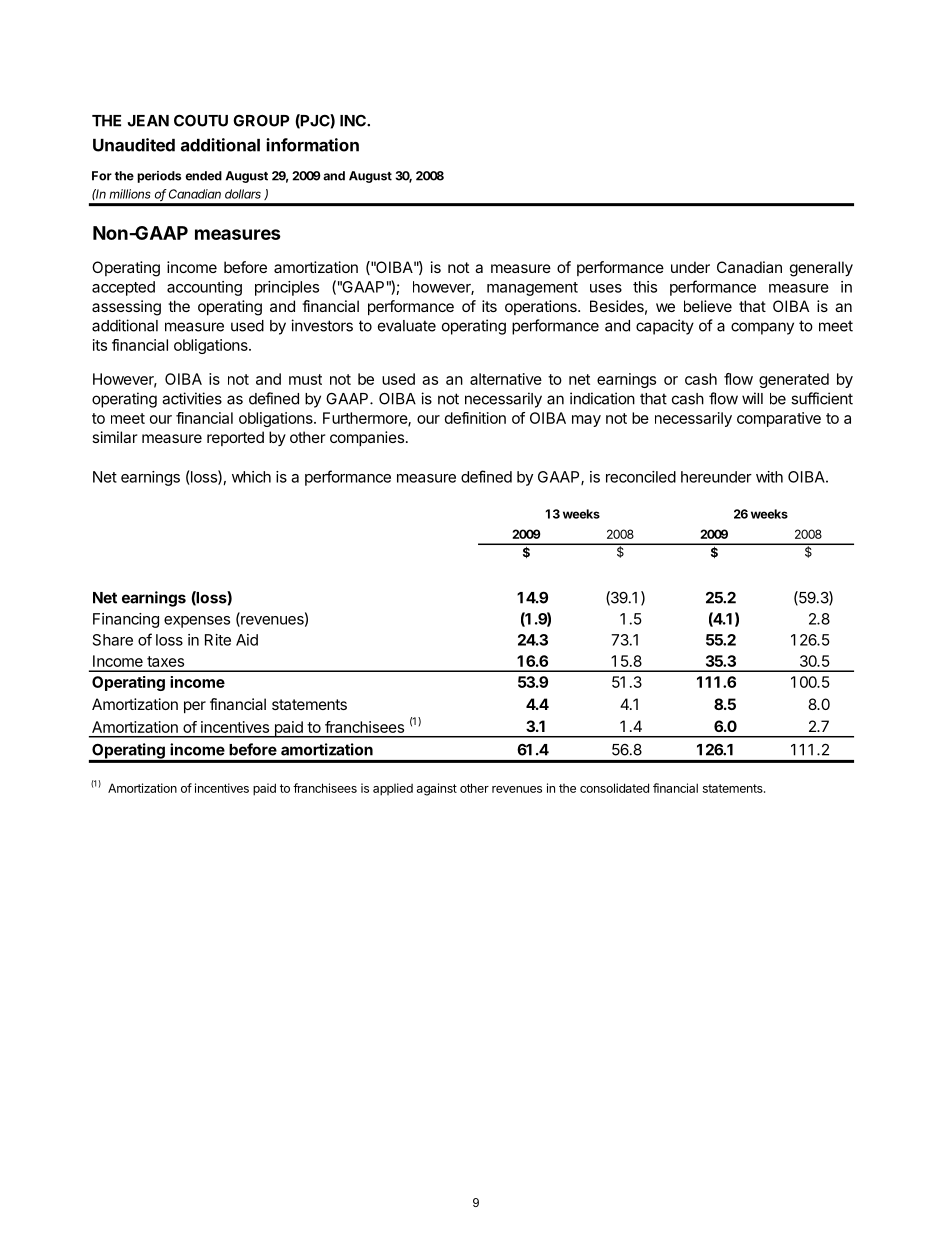 The height and width of the screenshot is (1233, 952). What do you see at coordinates (614, 788) in the screenshot?
I see `consolidated` at bounding box center [614, 788].
